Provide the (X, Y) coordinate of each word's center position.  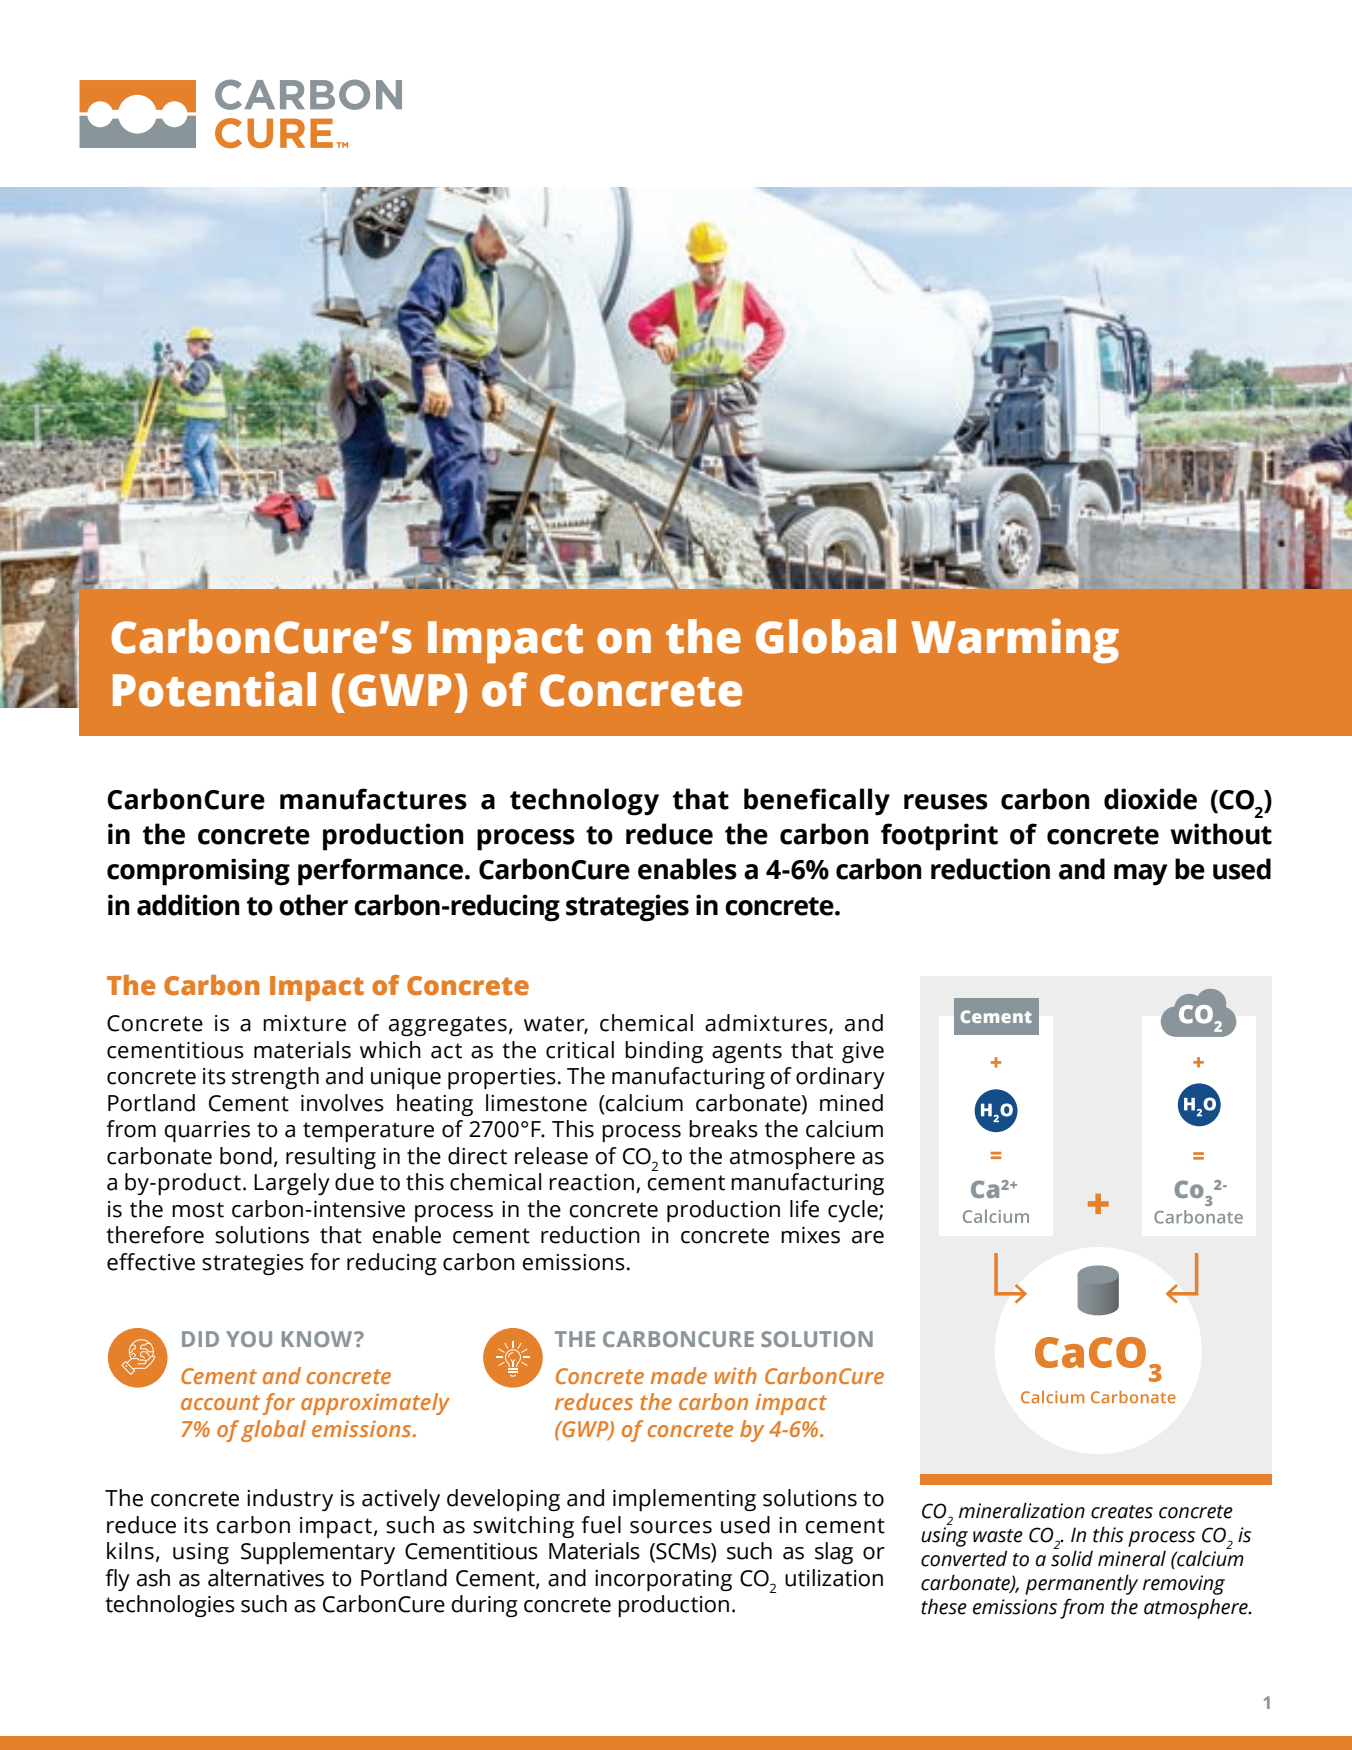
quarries (207, 1132)
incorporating (663, 1581)
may (1141, 875)
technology (584, 802)
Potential (214, 689)
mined (851, 1103)
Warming (1015, 640)
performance (380, 872)
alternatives (266, 1578)
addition (188, 905)
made (678, 1375)
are (868, 1237)
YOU (249, 1339)
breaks (723, 1129)
